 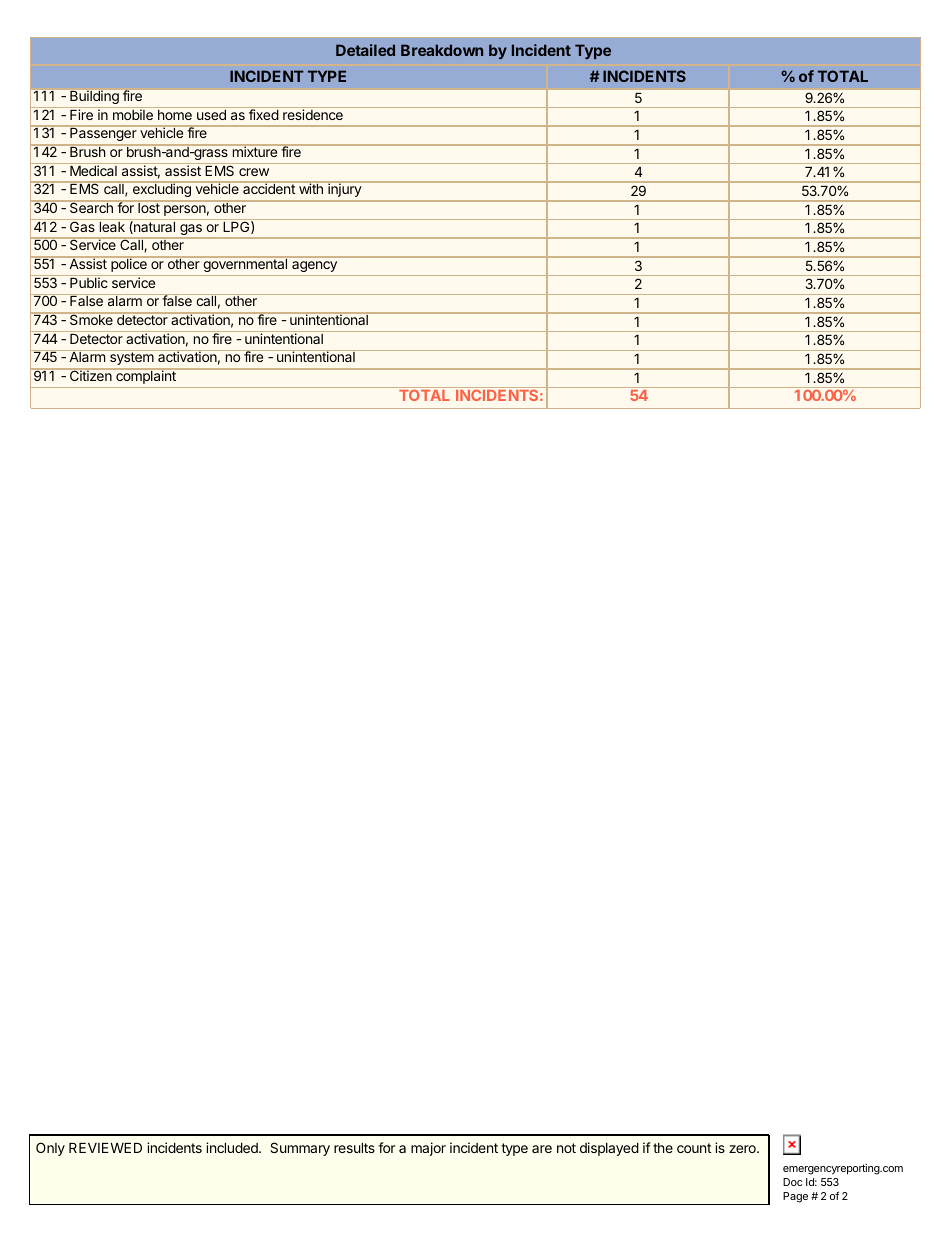 I want to click on REVIEWED, so click(x=105, y=1148).
